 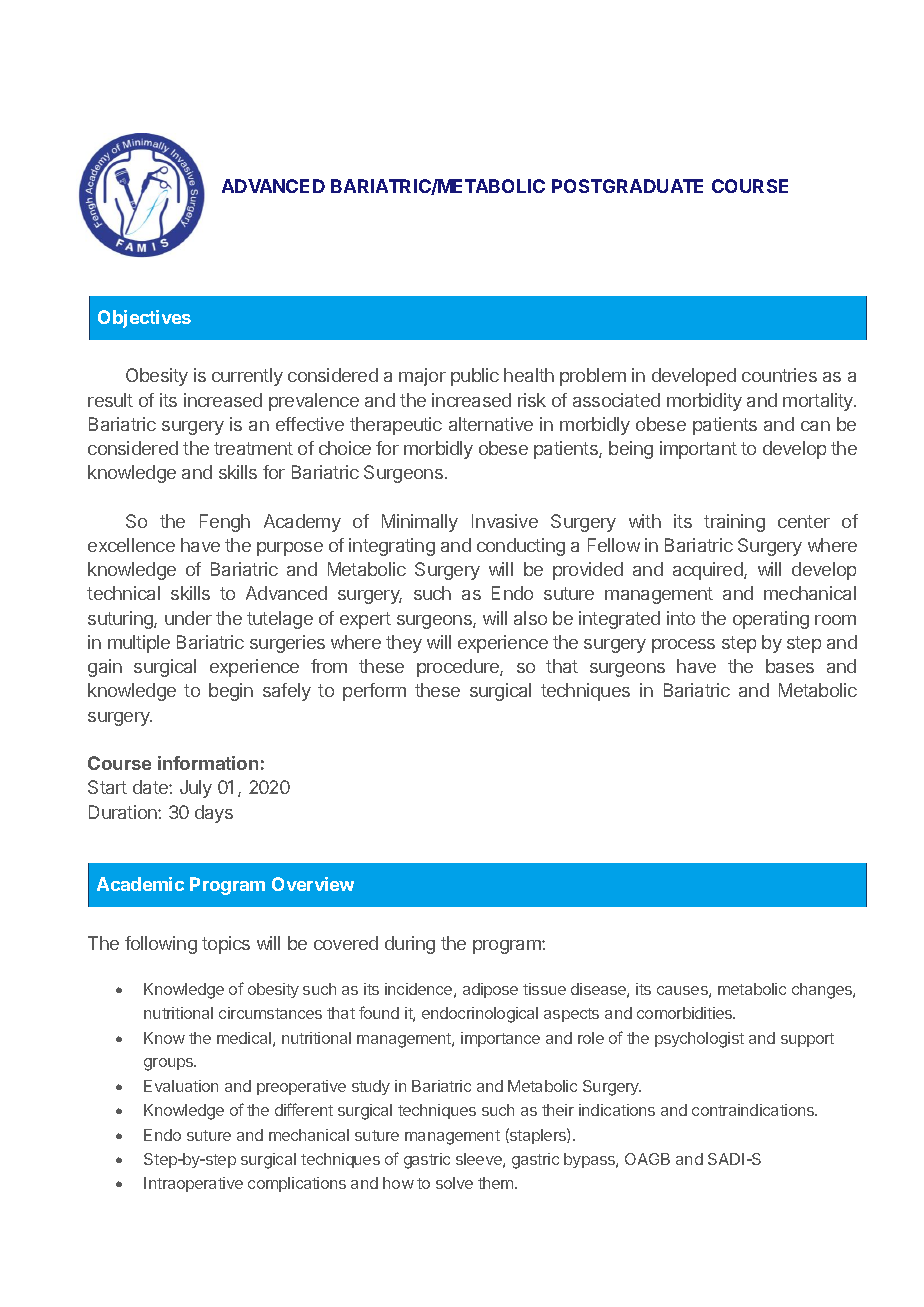 I want to click on treatment, so click(x=253, y=448).
